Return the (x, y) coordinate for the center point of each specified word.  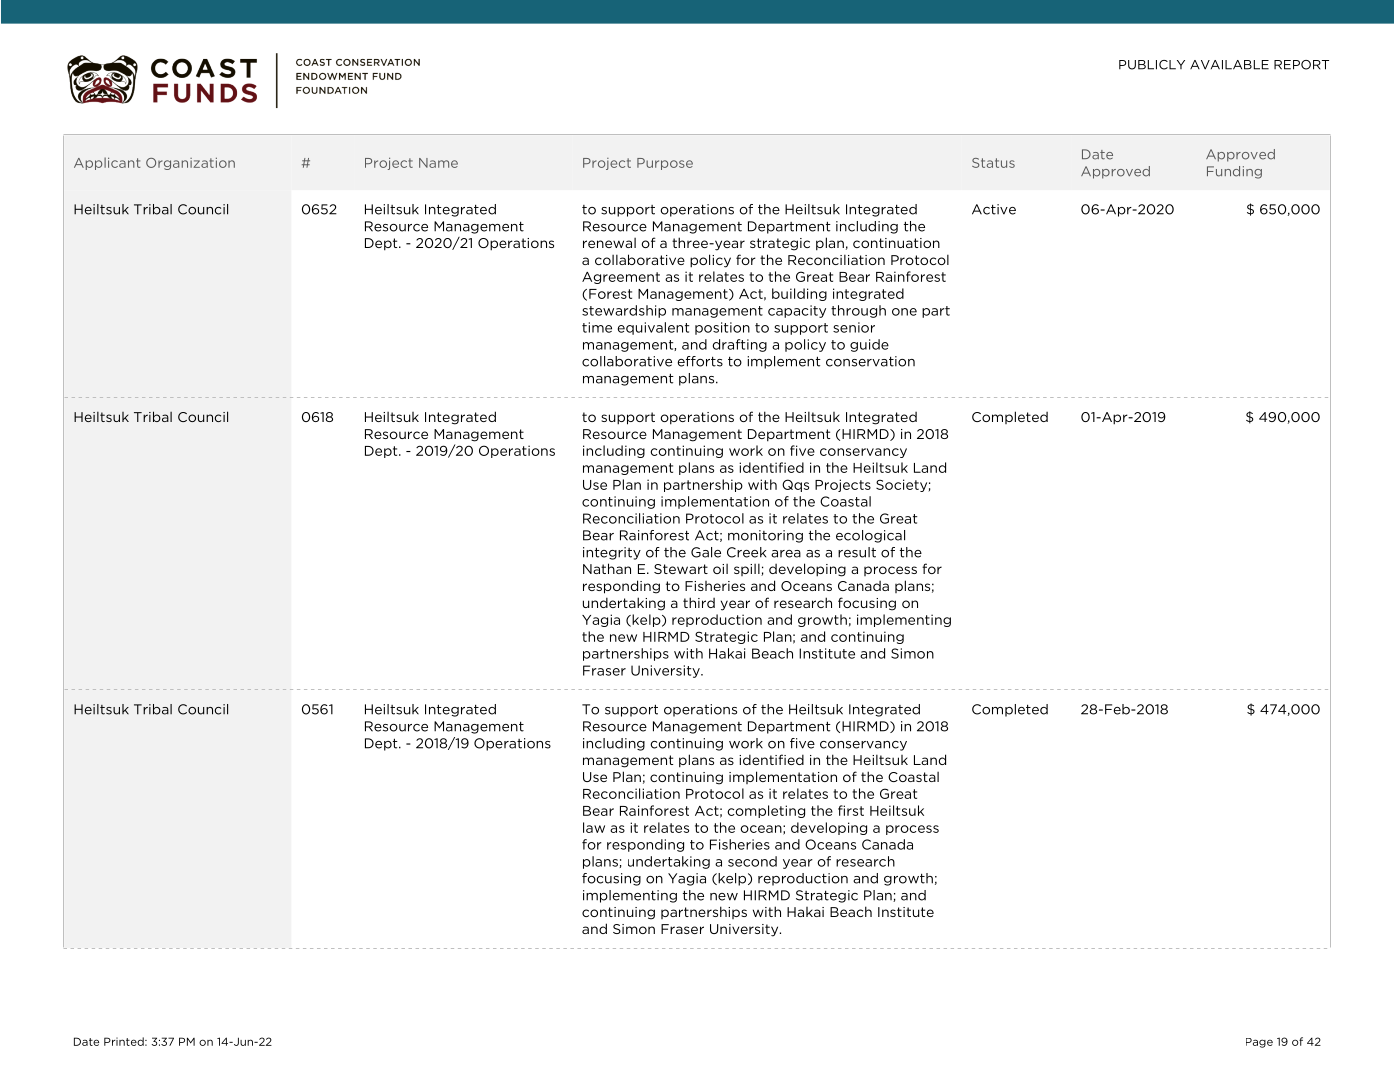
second (752, 861)
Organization (190, 164)
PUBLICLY (1152, 65)
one (904, 312)
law (594, 827)
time (597, 327)
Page (1259, 1043)
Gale (706, 552)
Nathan (607, 568)
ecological (870, 536)
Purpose (665, 164)
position (722, 328)
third (699, 602)
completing (766, 811)
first (851, 810)
